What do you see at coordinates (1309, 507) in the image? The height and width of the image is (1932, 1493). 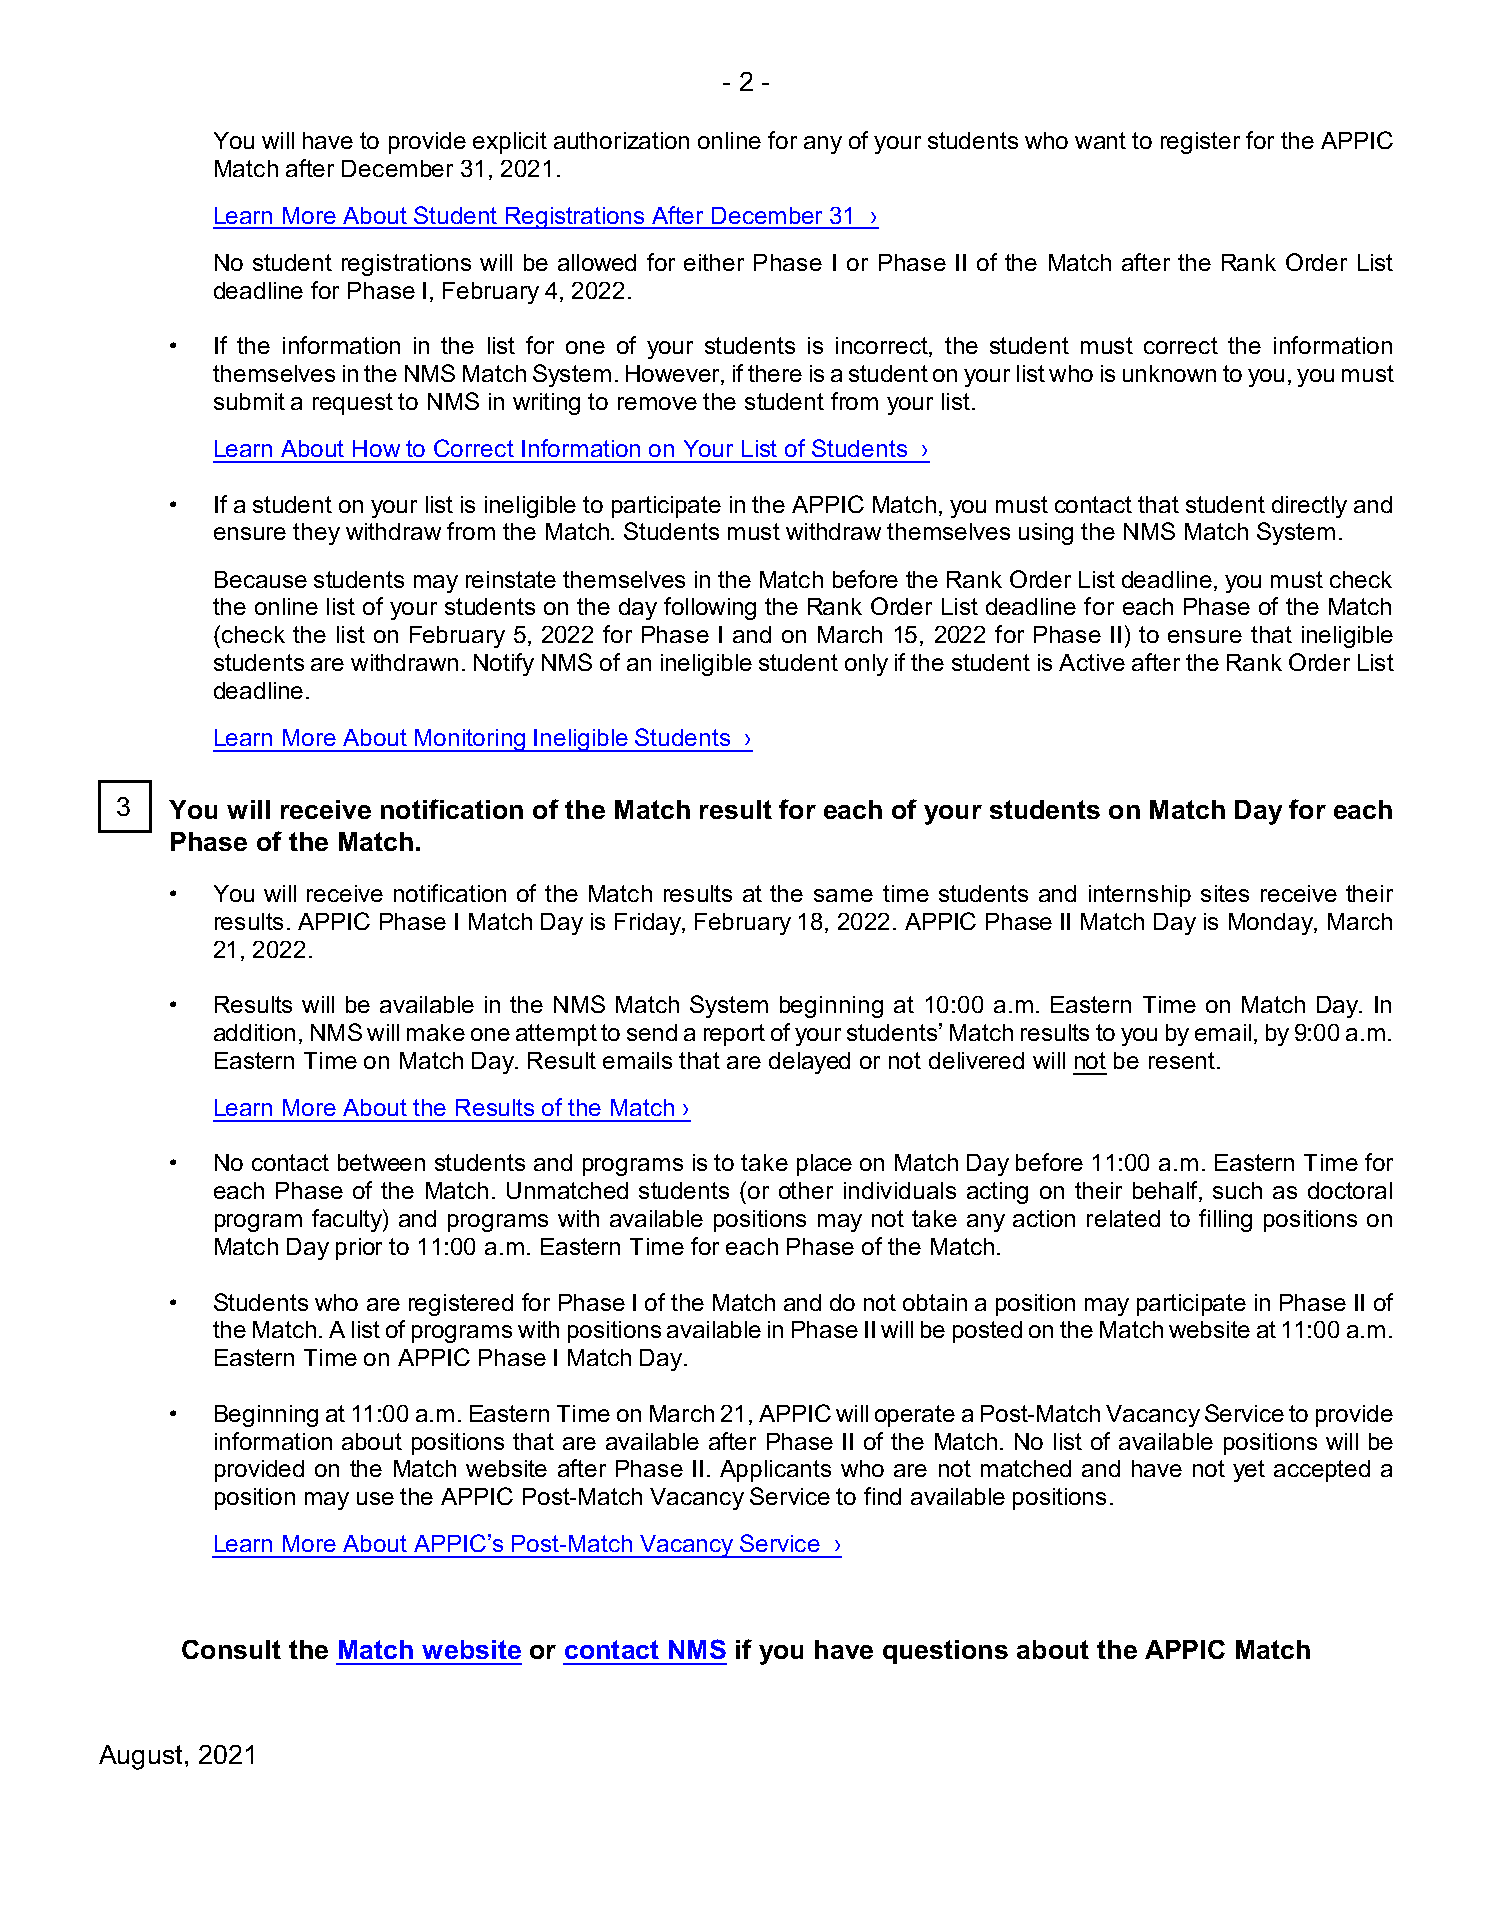 I see `directly` at bounding box center [1309, 507].
